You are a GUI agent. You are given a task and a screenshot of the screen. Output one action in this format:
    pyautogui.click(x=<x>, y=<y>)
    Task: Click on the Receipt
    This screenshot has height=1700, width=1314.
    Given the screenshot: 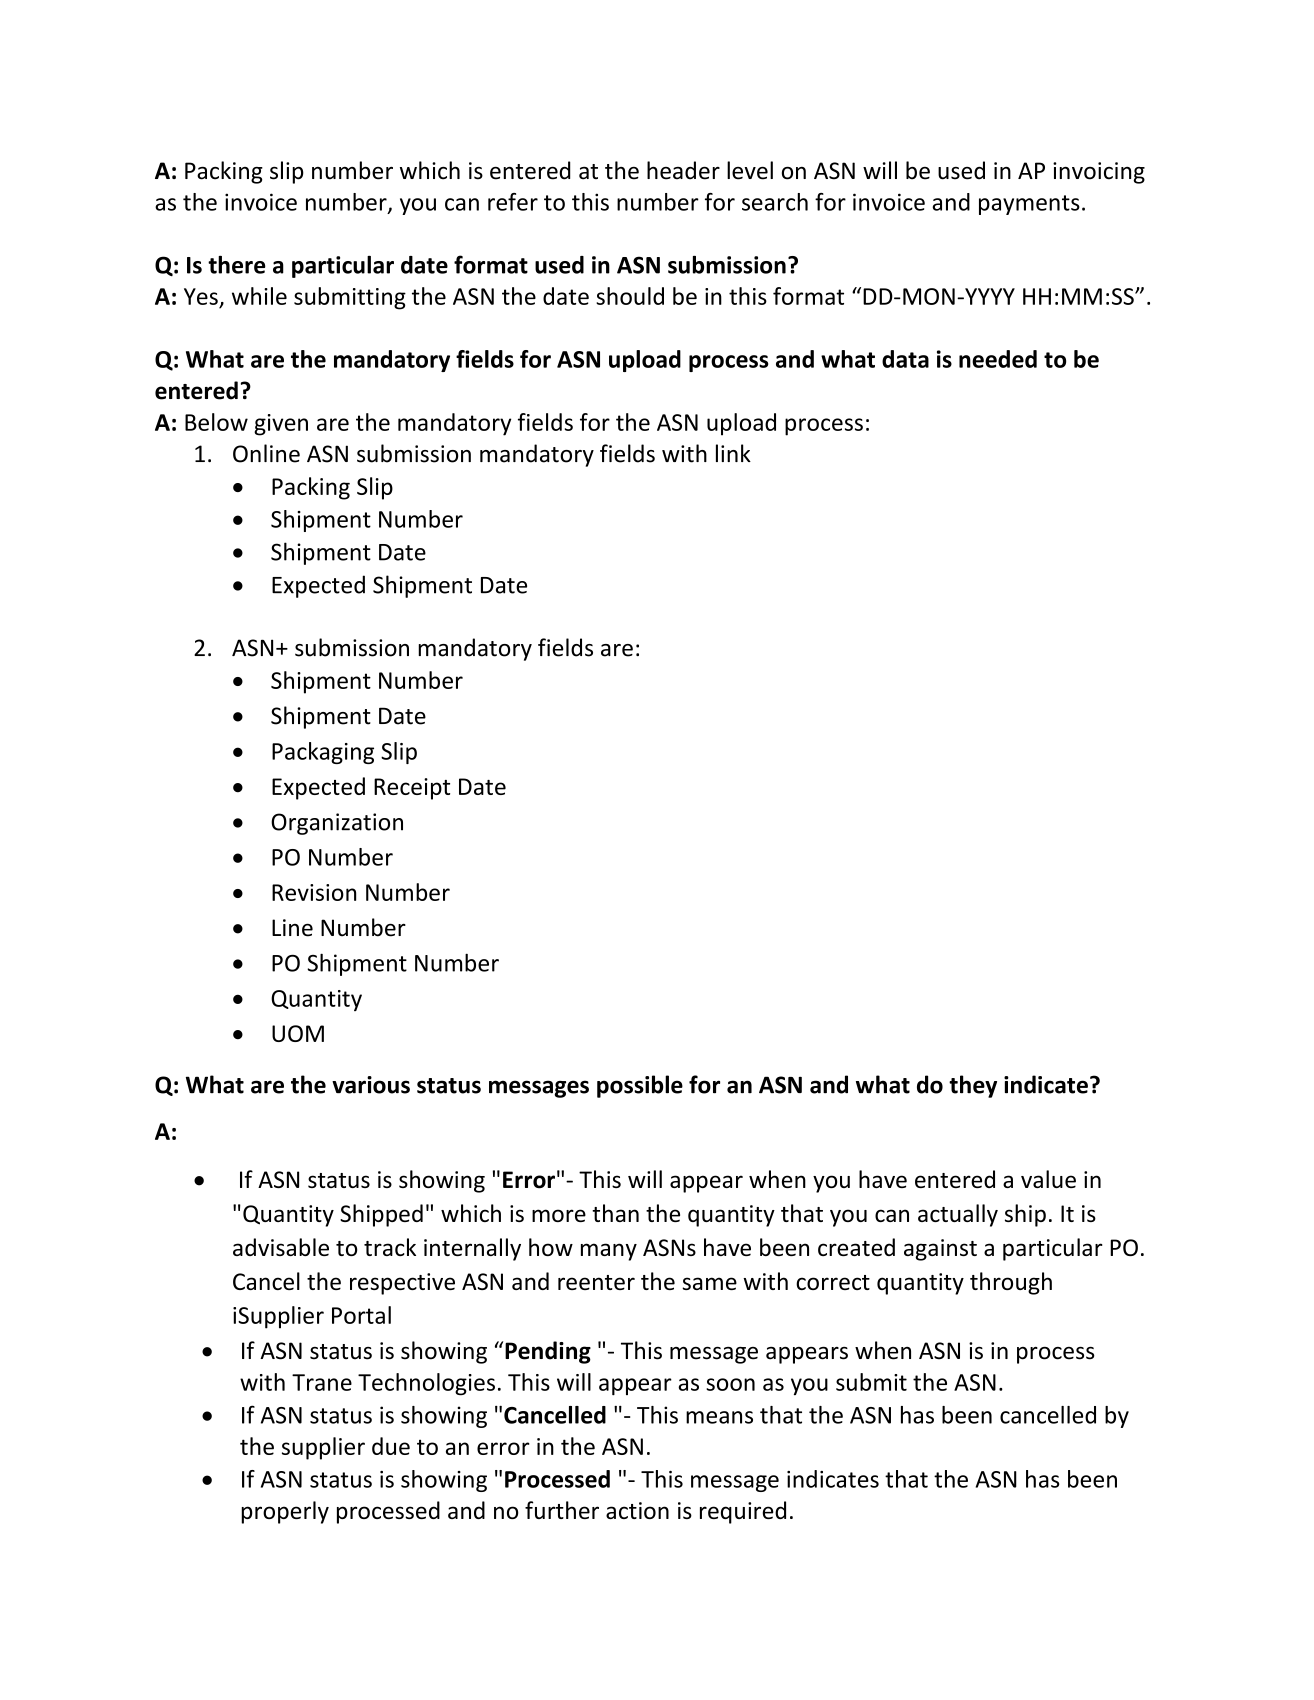 What is the action you would take?
    pyautogui.click(x=412, y=789)
